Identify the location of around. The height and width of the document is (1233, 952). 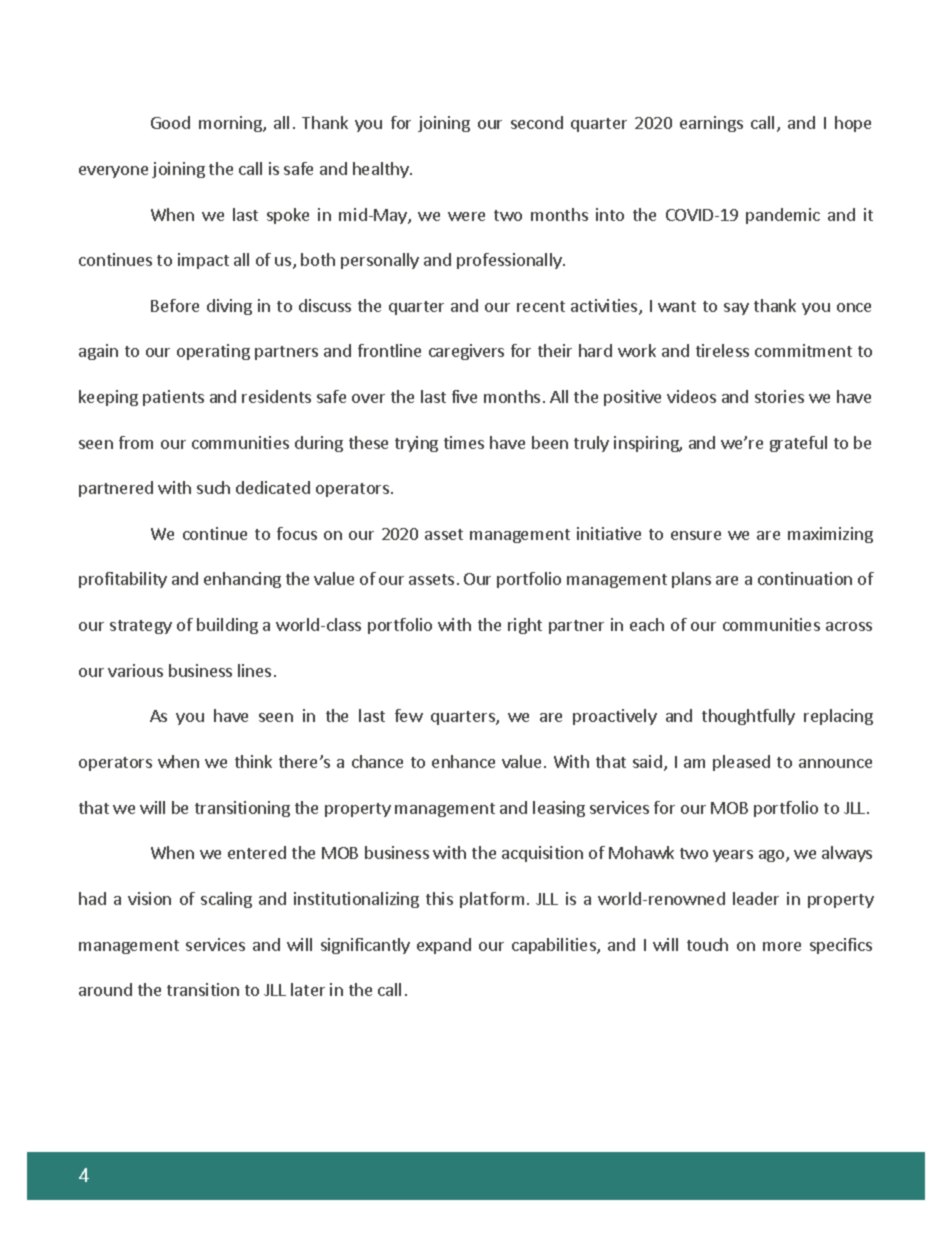
(105, 989).
